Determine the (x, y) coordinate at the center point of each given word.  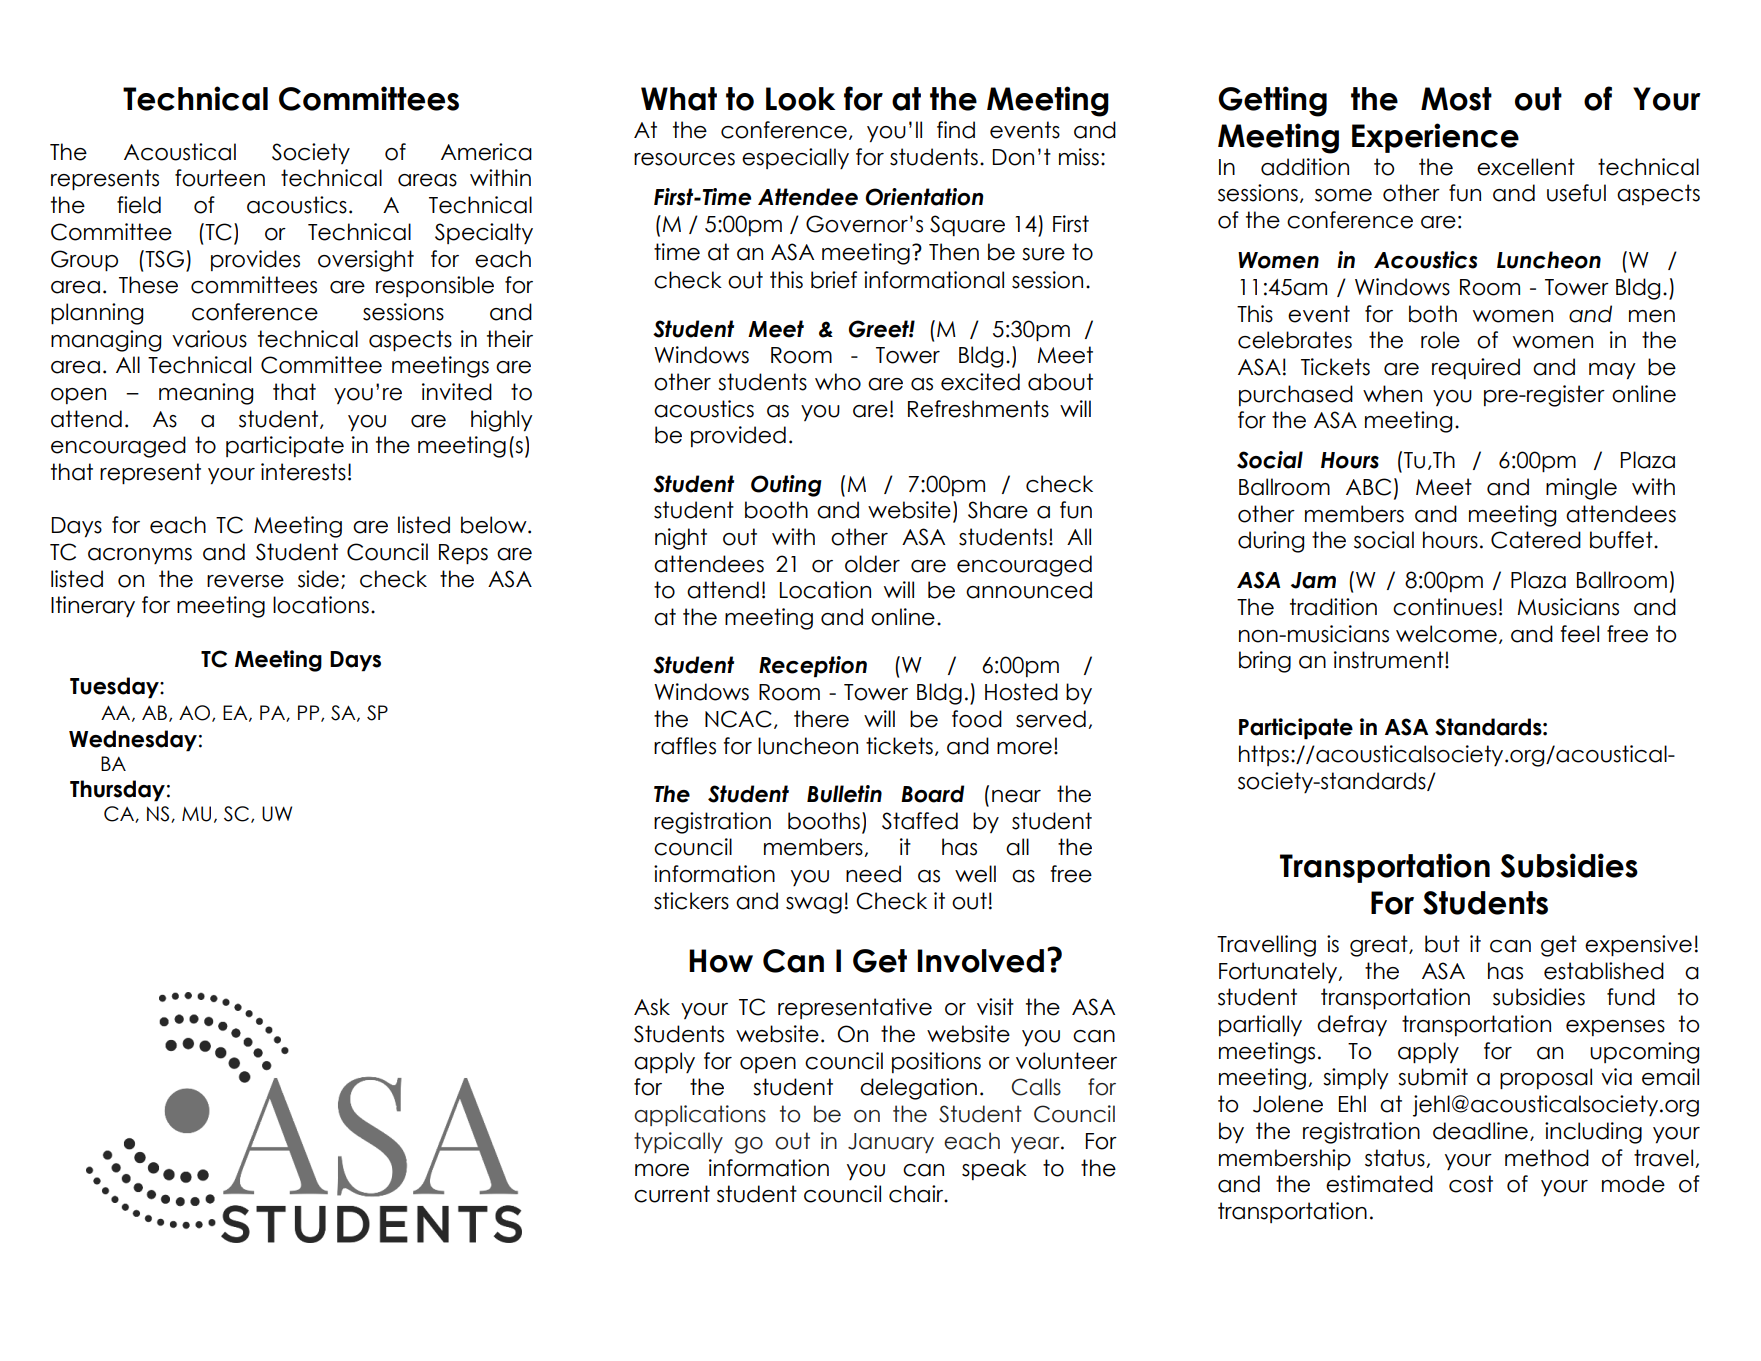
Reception (813, 667)
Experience (1435, 138)
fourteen (220, 178)
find (956, 130)
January (891, 1143)
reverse (245, 581)
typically (678, 1142)
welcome (1446, 634)
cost (1471, 1184)
